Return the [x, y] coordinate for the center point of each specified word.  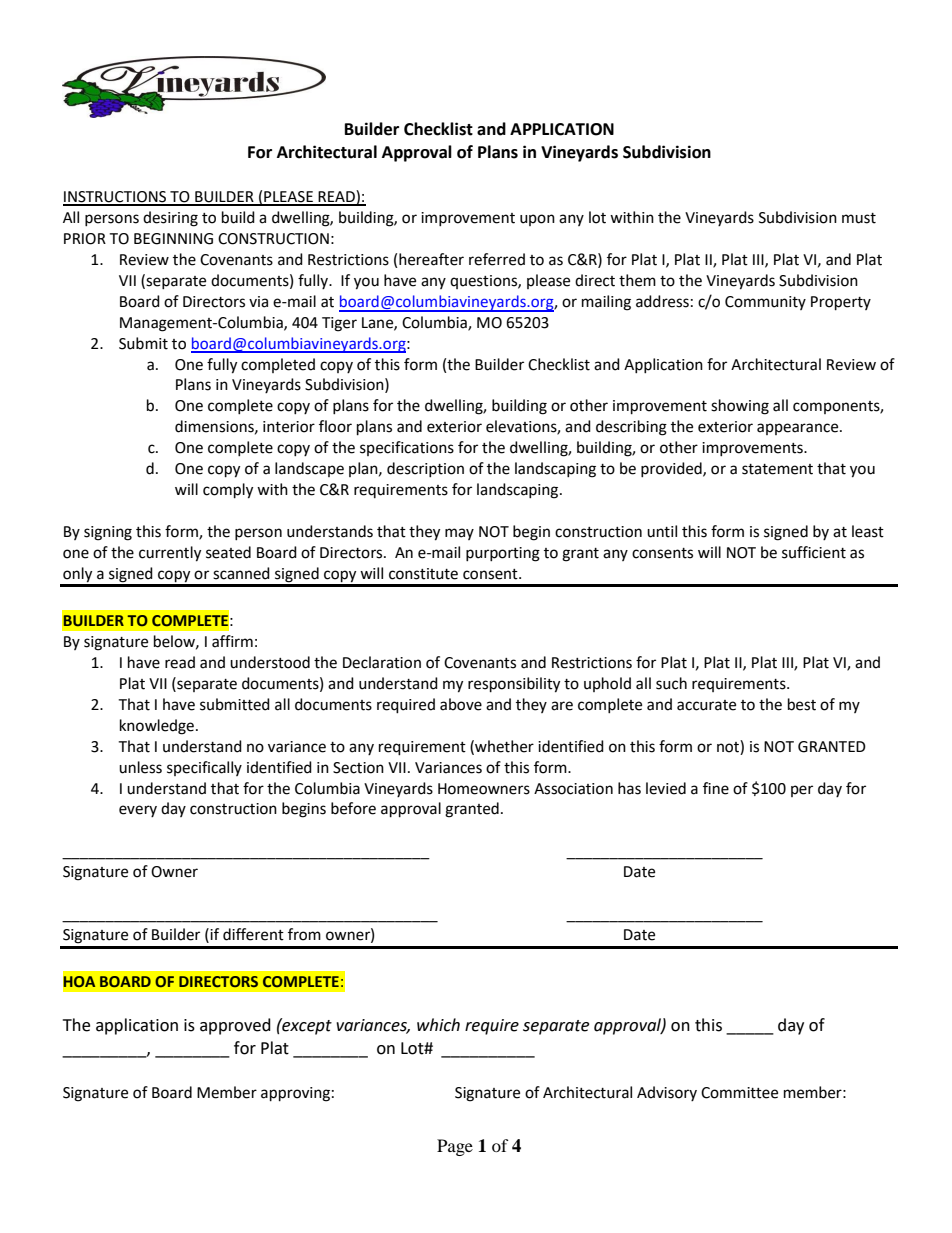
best [802, 704]
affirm [232, 641]
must [859, 218]
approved [235, 1026]
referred [497, 259]
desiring [170, 219]
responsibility [514, 685]
